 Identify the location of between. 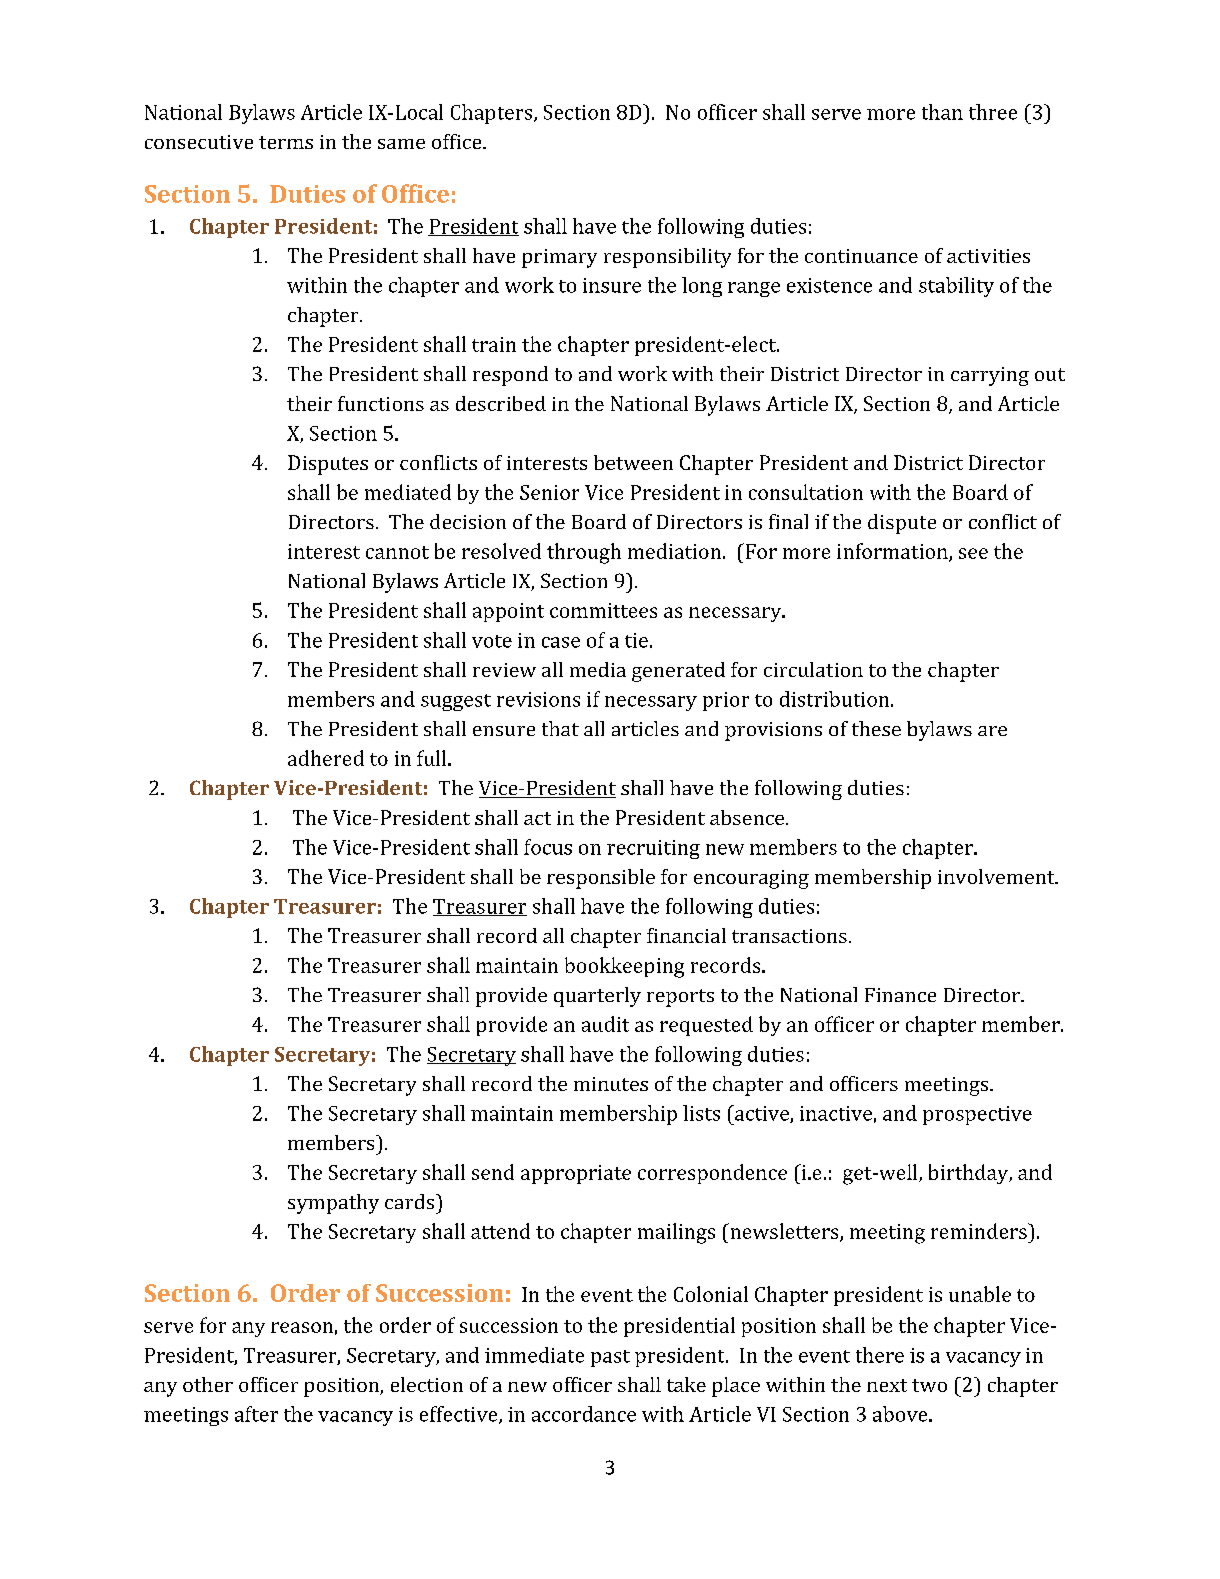
(633, 462).
